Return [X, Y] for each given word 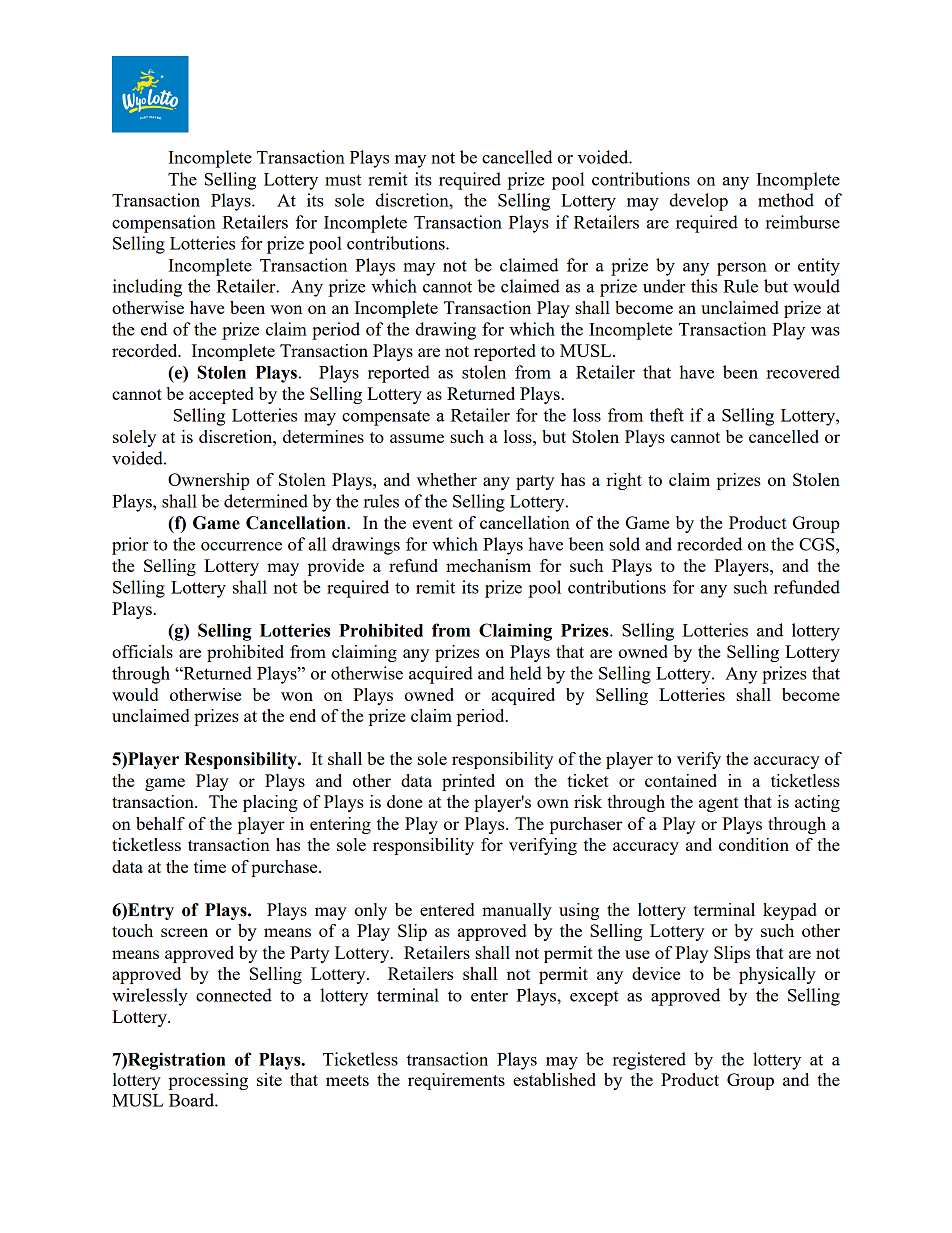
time [210, 866]
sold [624, 544]
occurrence [241, 546]
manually [517, 911]
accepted [221, 395]
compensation [164, 224]
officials [142, 651]
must [343, 180]
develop [698, 202]
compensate [386, 418]
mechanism [488, 565]
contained [681, 780]
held [526, 673]
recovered [803, 372]
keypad [790, 911]
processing [208, 1081]
